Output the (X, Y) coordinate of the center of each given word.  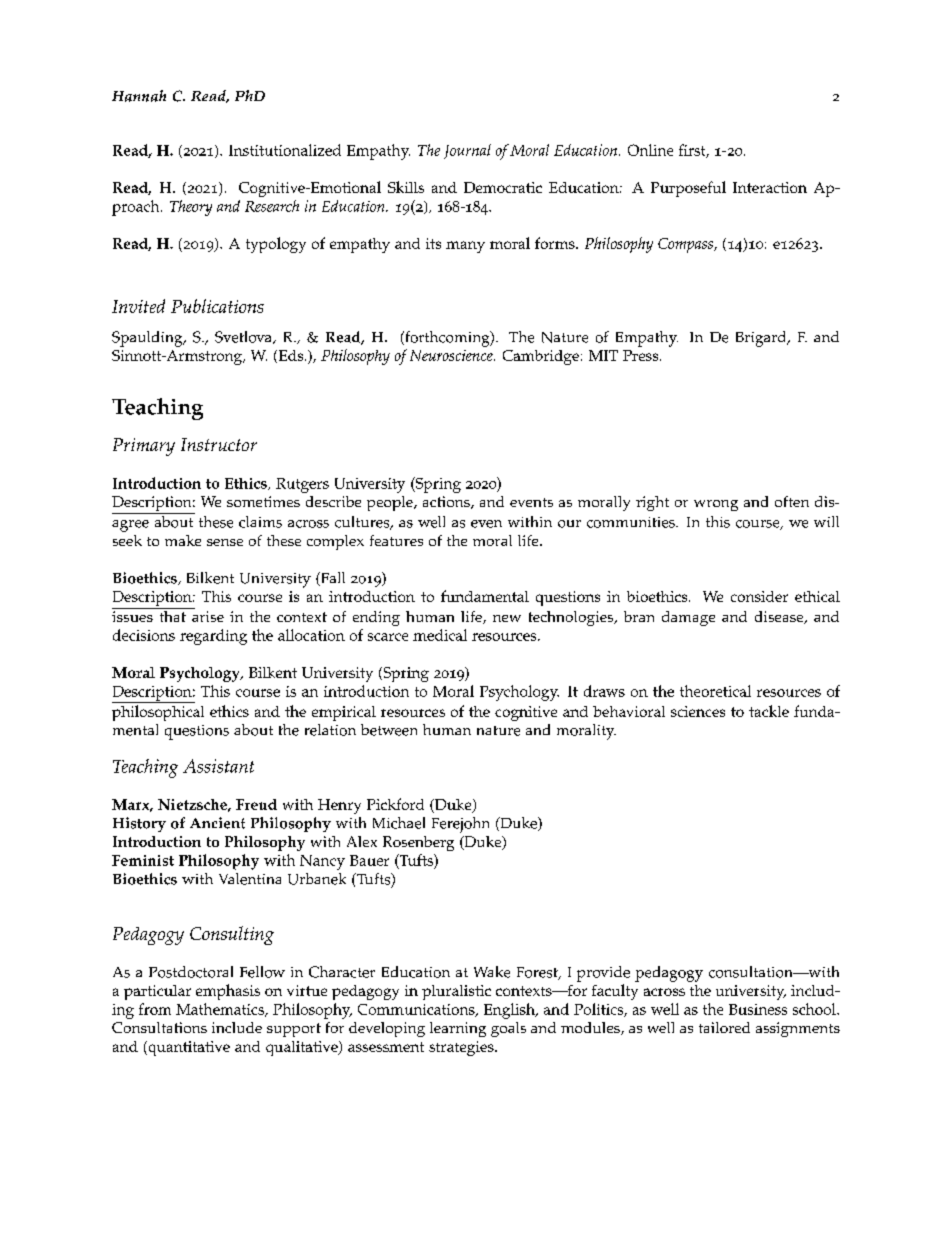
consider (759, 596)
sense (225, 542)
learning (458, 1029)
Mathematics (221, 1010)
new (507, 618)
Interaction (770, 187)
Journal (467, 151)
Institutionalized (285, 150)
